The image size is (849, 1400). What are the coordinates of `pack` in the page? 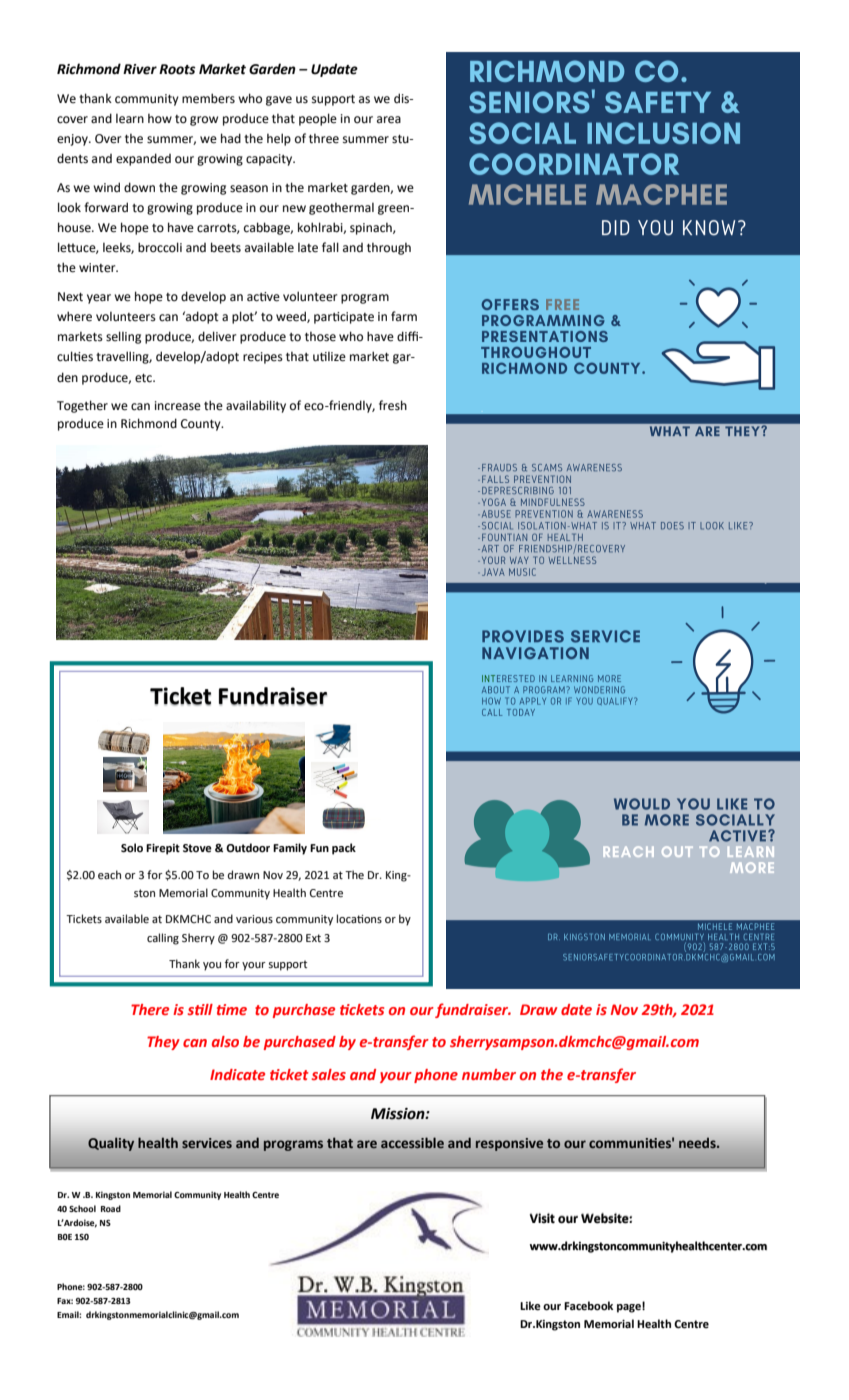 It's located at (344, 849).
